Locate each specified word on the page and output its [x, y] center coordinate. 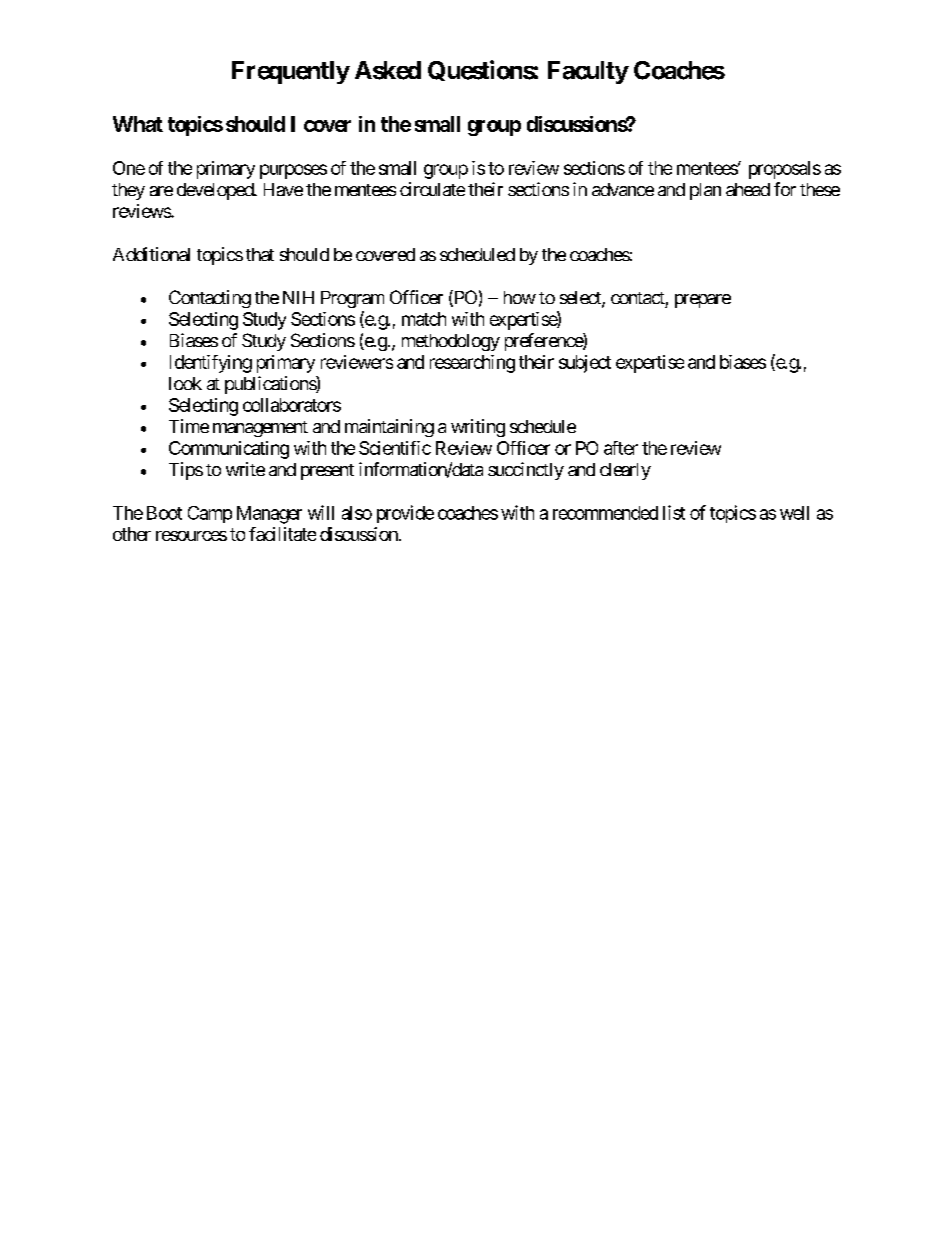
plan [705, 191]
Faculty [588, 72]
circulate [432, 189]
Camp [210, 514]
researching [472, 364]
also [357, 513]
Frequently [291, 72]
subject [585, 364]
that [260, 254]
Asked [388, 70]
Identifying [211, 364]
